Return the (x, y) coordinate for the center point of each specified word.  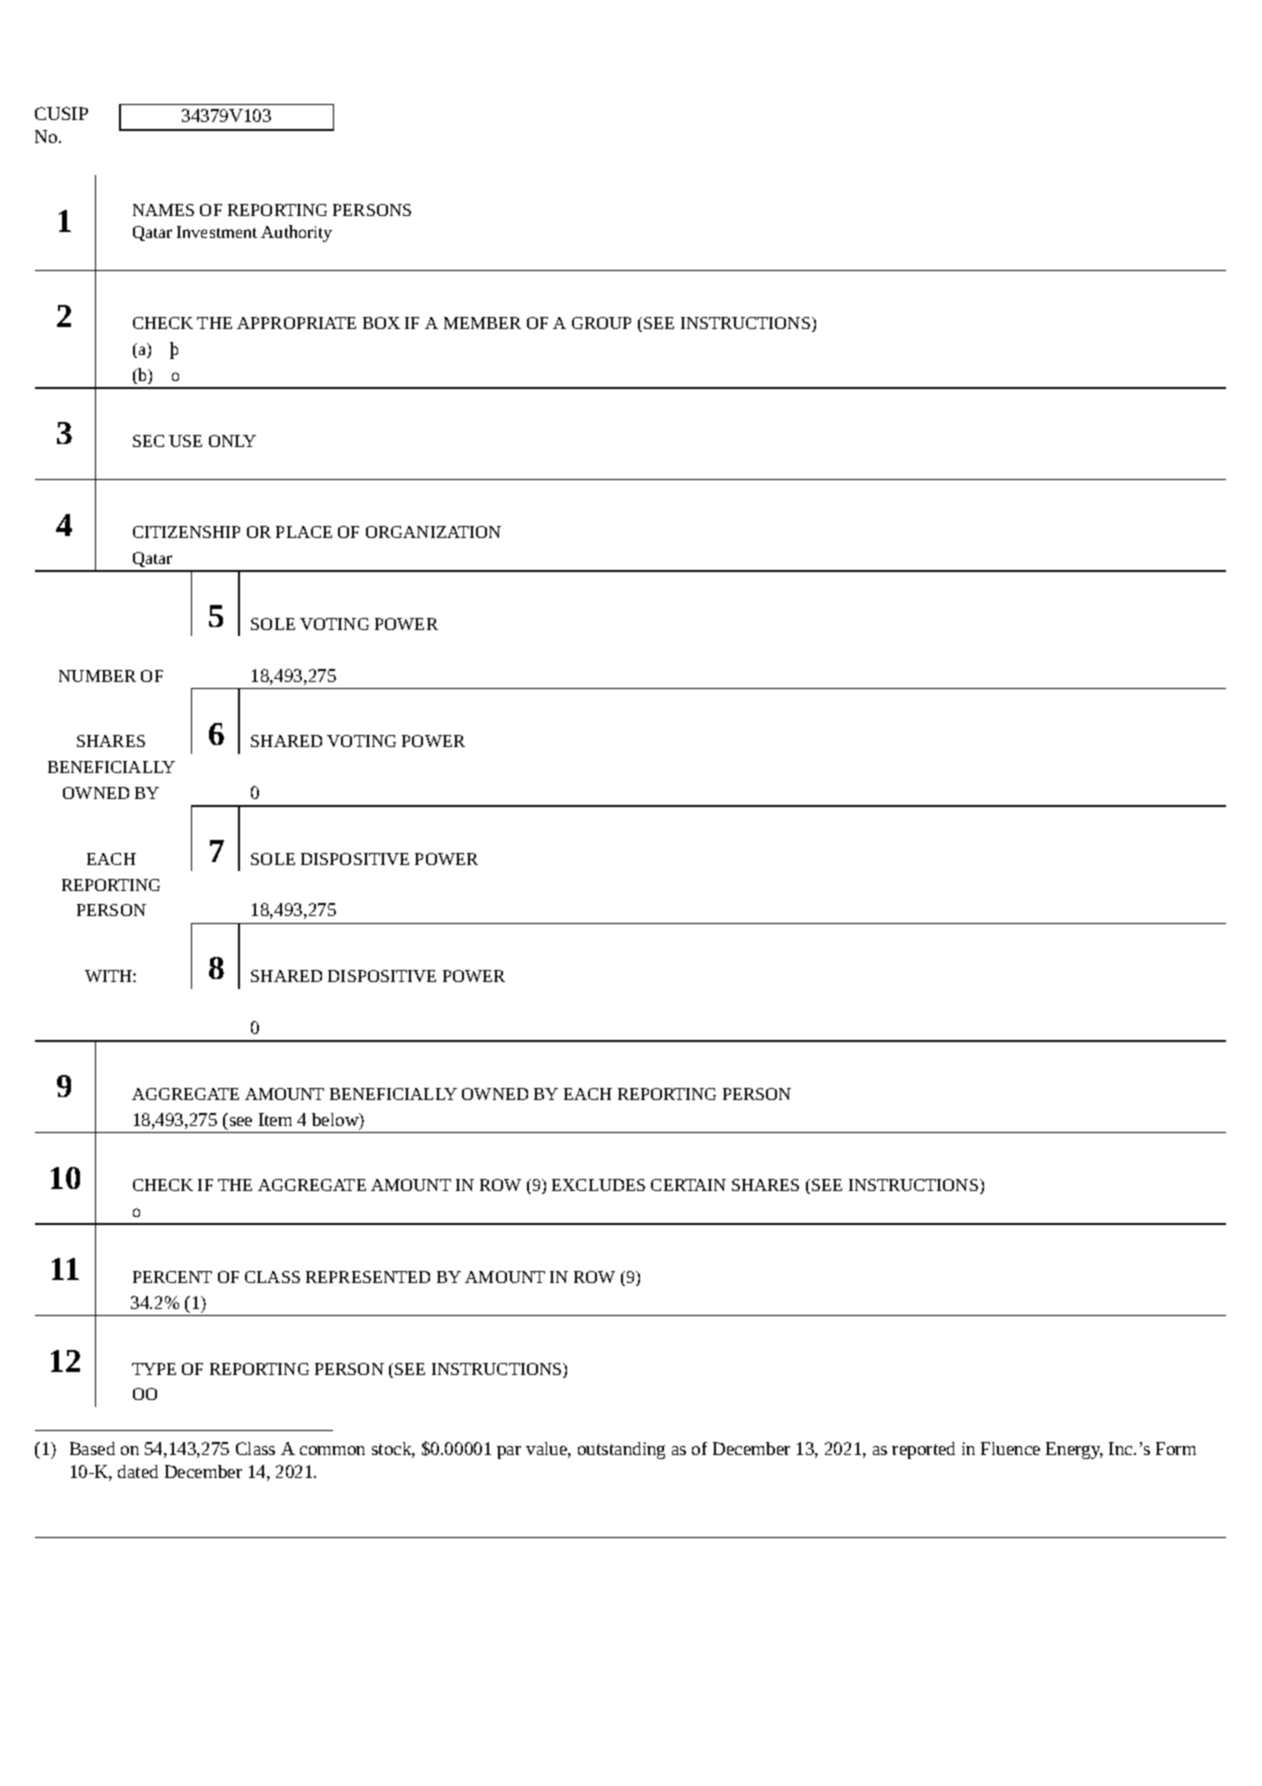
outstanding (621, 1450)
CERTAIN (688, 1185)
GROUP (601, 323)
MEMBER (482, 323)
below (336, 1121)
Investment (217, 232)
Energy (1074, 1450)
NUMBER (97, 676)
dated (138, 1471)
